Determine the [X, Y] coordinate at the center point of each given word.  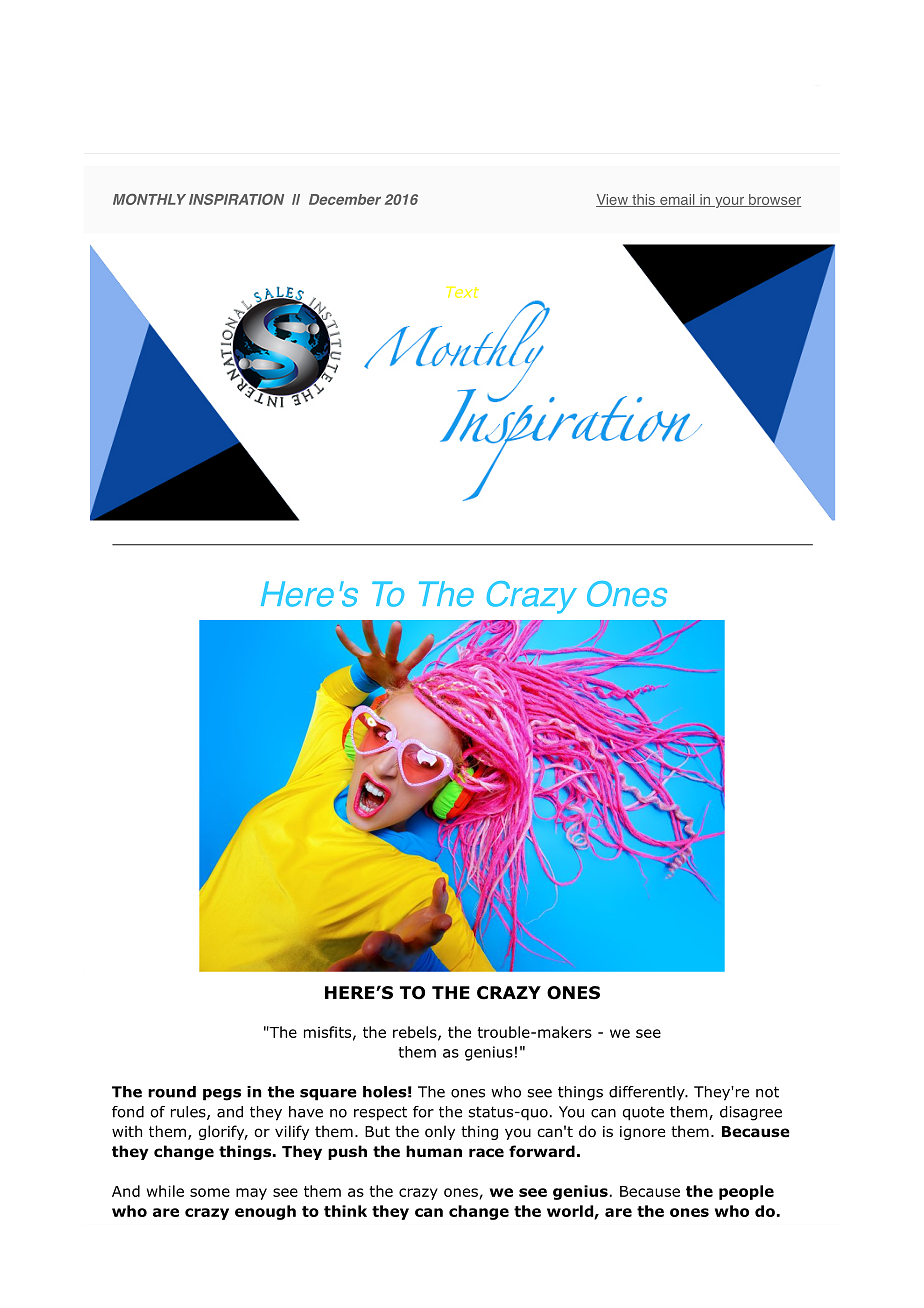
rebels [416, 1033]
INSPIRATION [236, 199]
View [613, 200]
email [677, 200]
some [210, 1192]
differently [648, 1093]
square [328, 1095]
